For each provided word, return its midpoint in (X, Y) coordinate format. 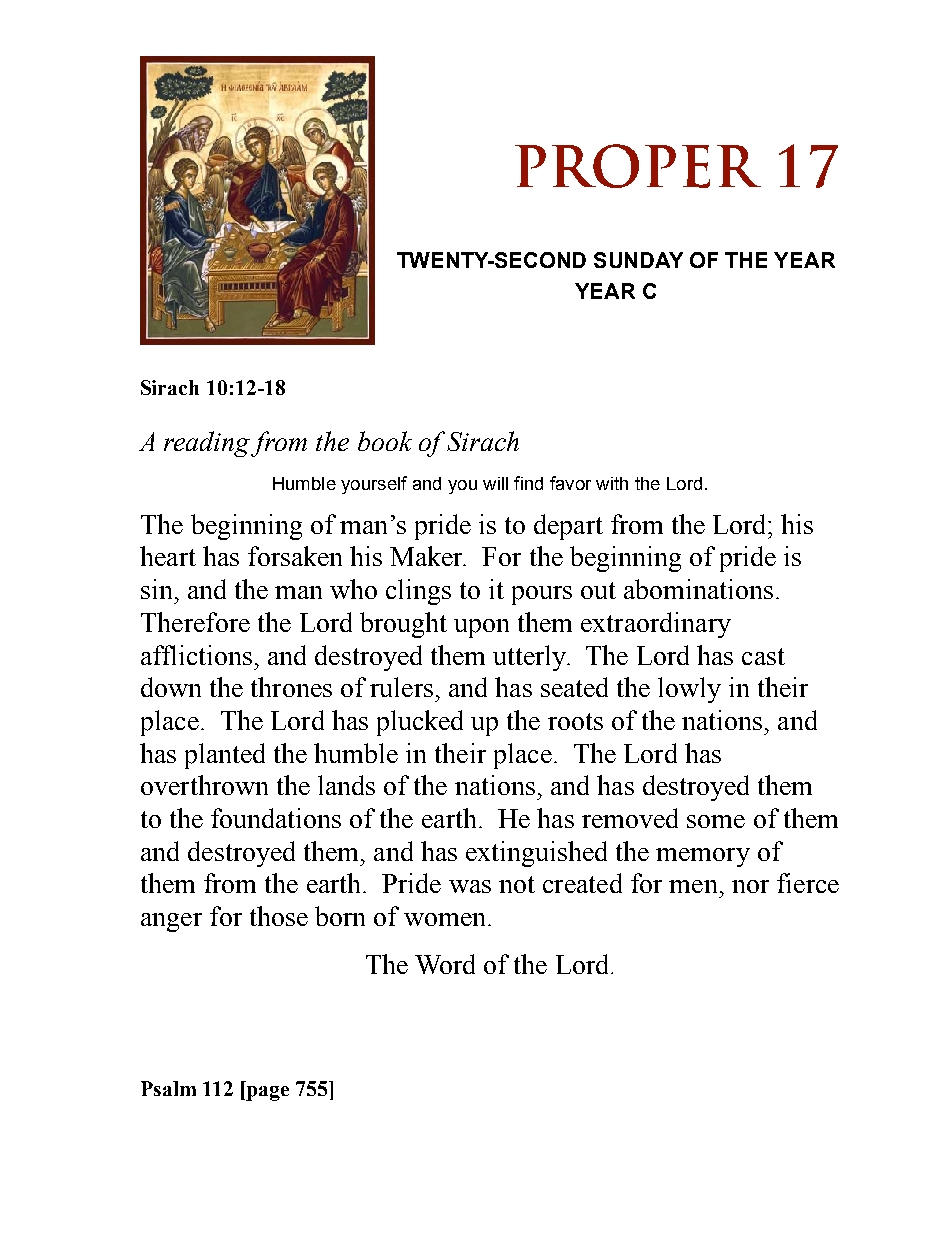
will (495, 483)
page (266, 1093)
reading (208, 444)
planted (225, 756)
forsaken (295, 556)
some (716, 821)
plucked (420, 723)
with (612, 483)
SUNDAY (638, 260)
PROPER (638, 166)
